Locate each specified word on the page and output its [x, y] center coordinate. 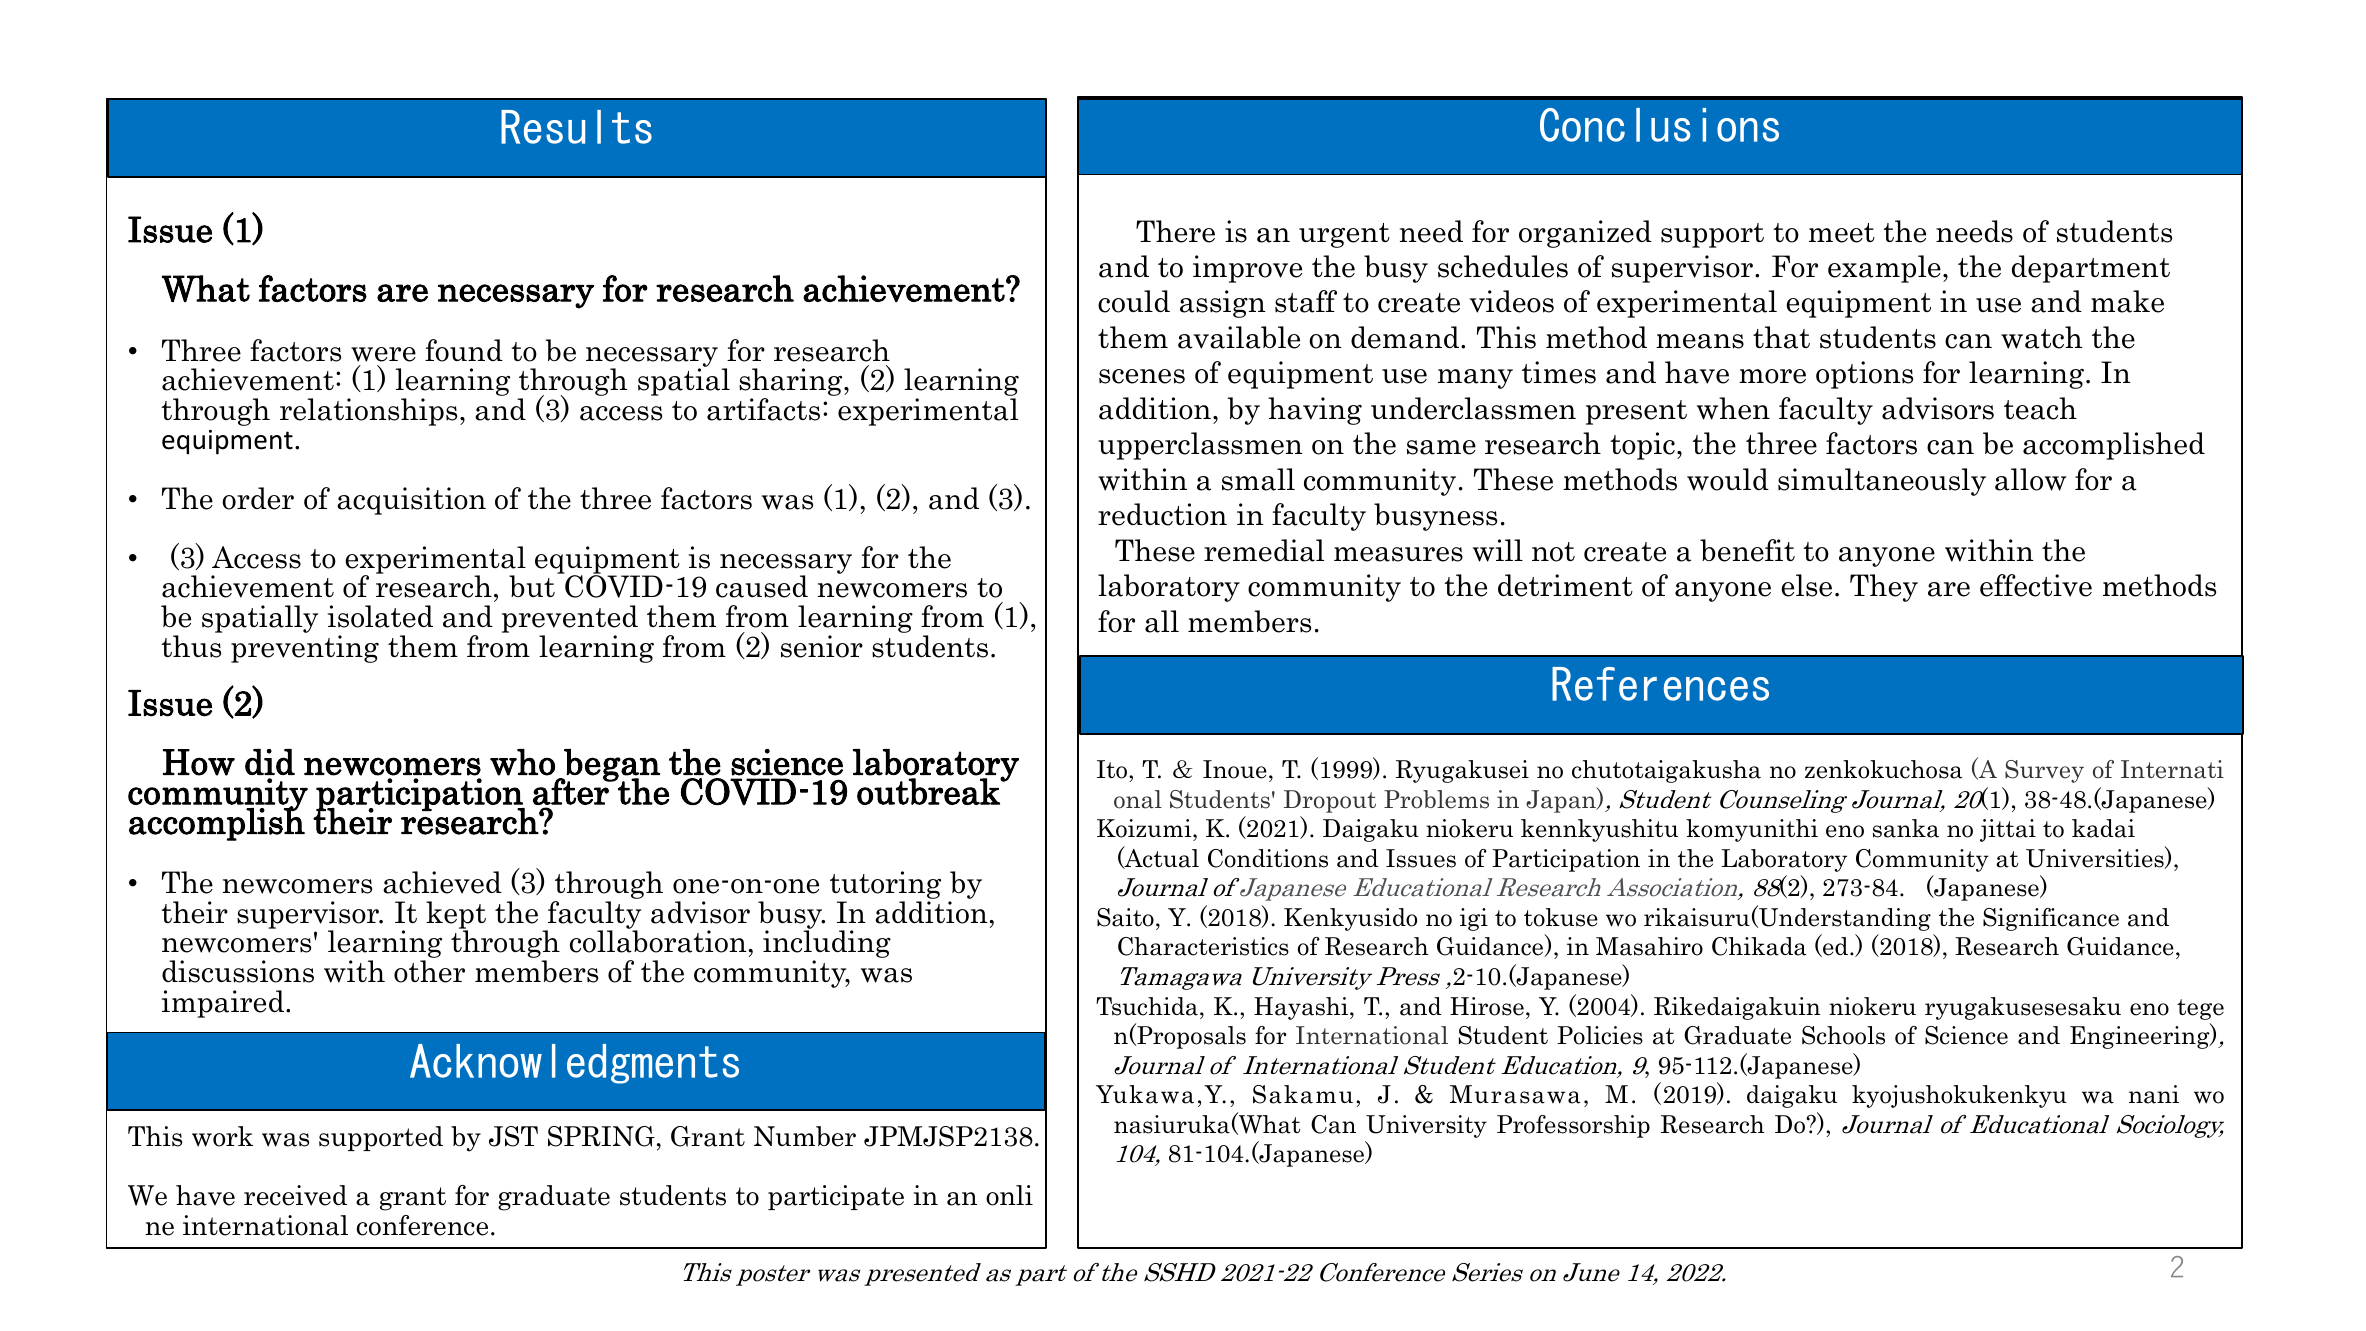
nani [2154, 1094]
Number [805, 1136]
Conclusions [1659, 125]
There [1175, 231]
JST [513, 1136]
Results [576, 127]
